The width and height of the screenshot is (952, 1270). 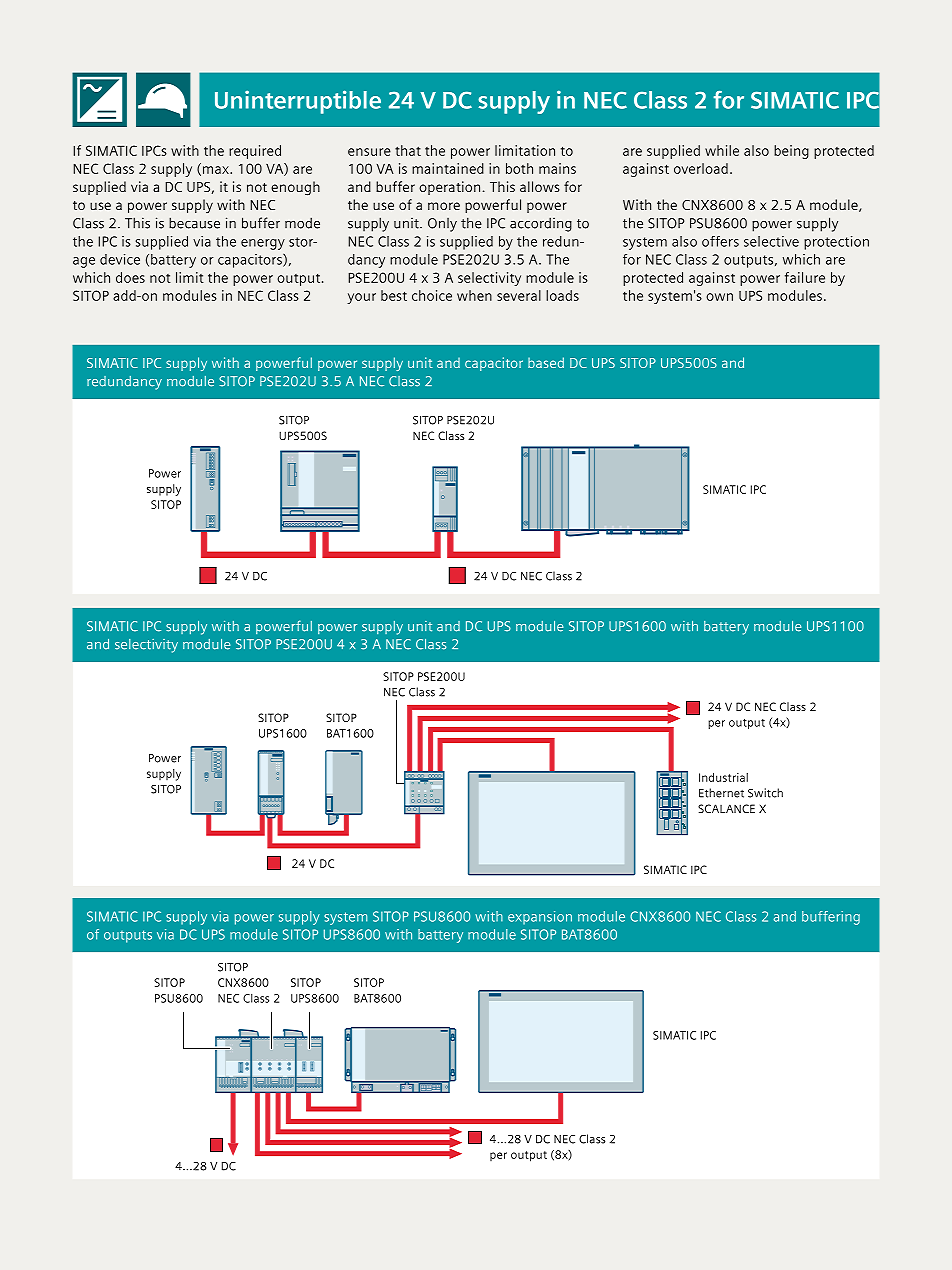 I want to click on when, so click(x=474, y=295).
